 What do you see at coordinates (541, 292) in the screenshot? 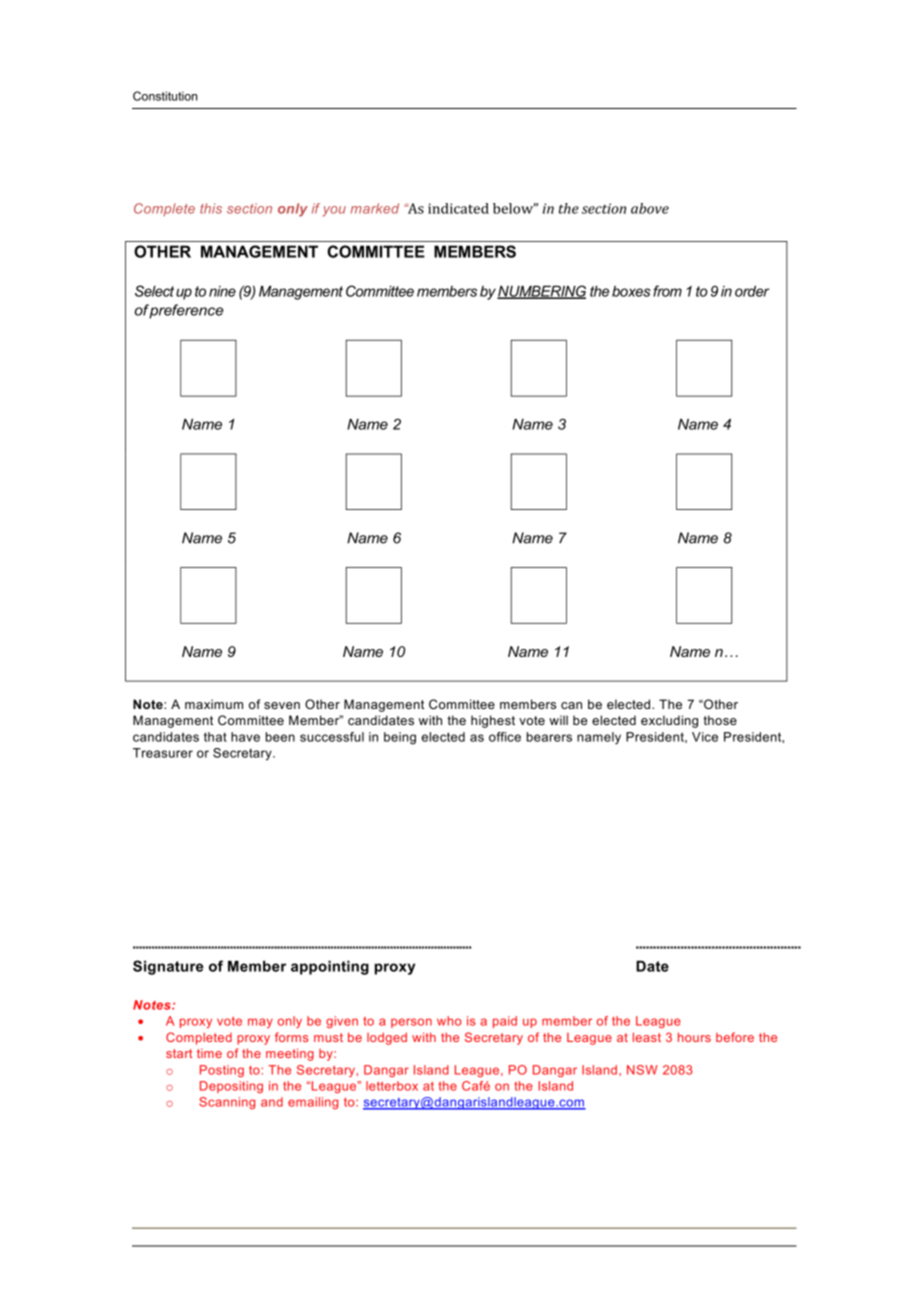
I see `NUMBERING` at bounding box center [541, 292].
